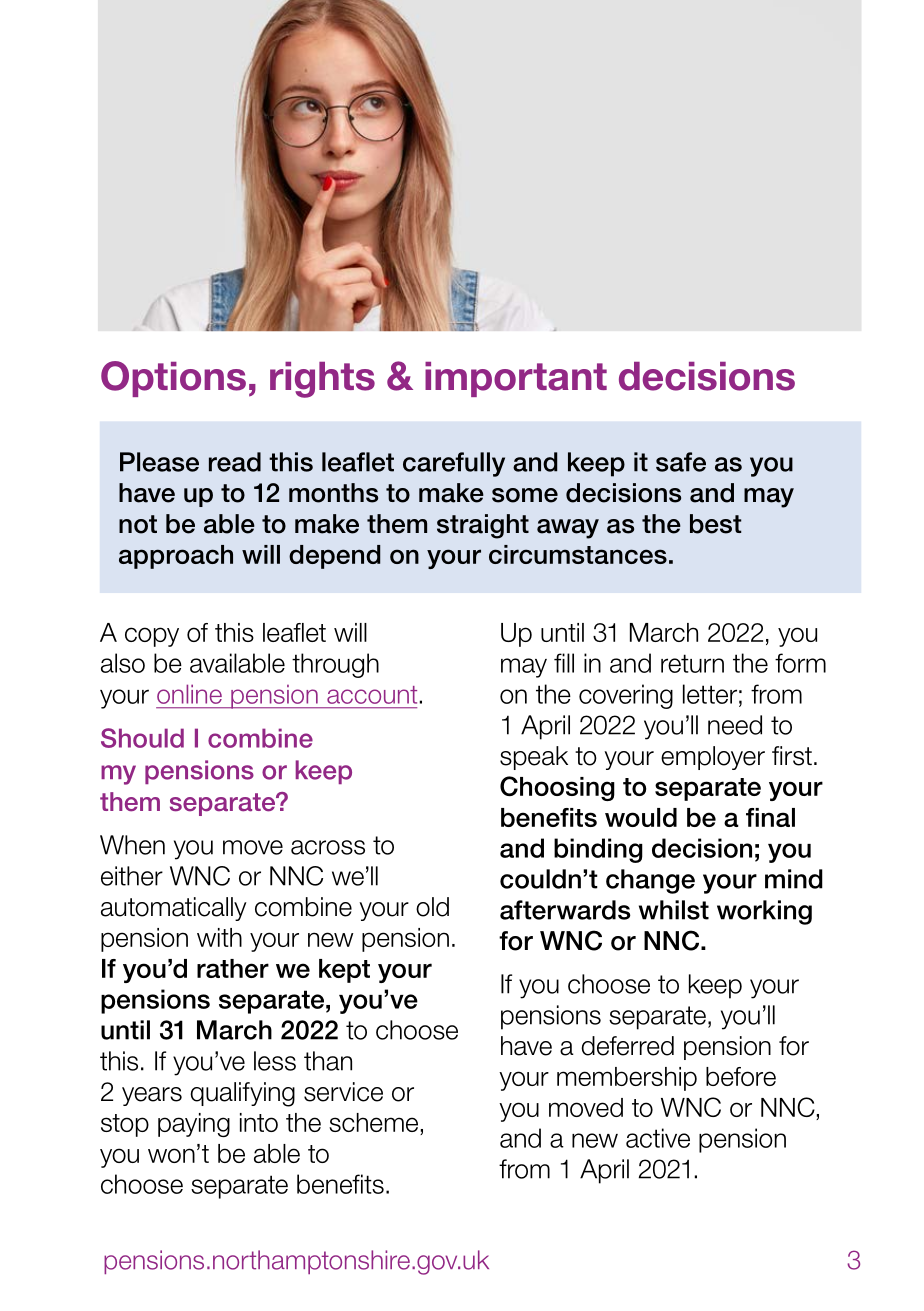 Image resolution: width=924 pixels, height=1311 pixels. Describe the element at coordinates (152, 637) in the image. I see `copy` at that location.
